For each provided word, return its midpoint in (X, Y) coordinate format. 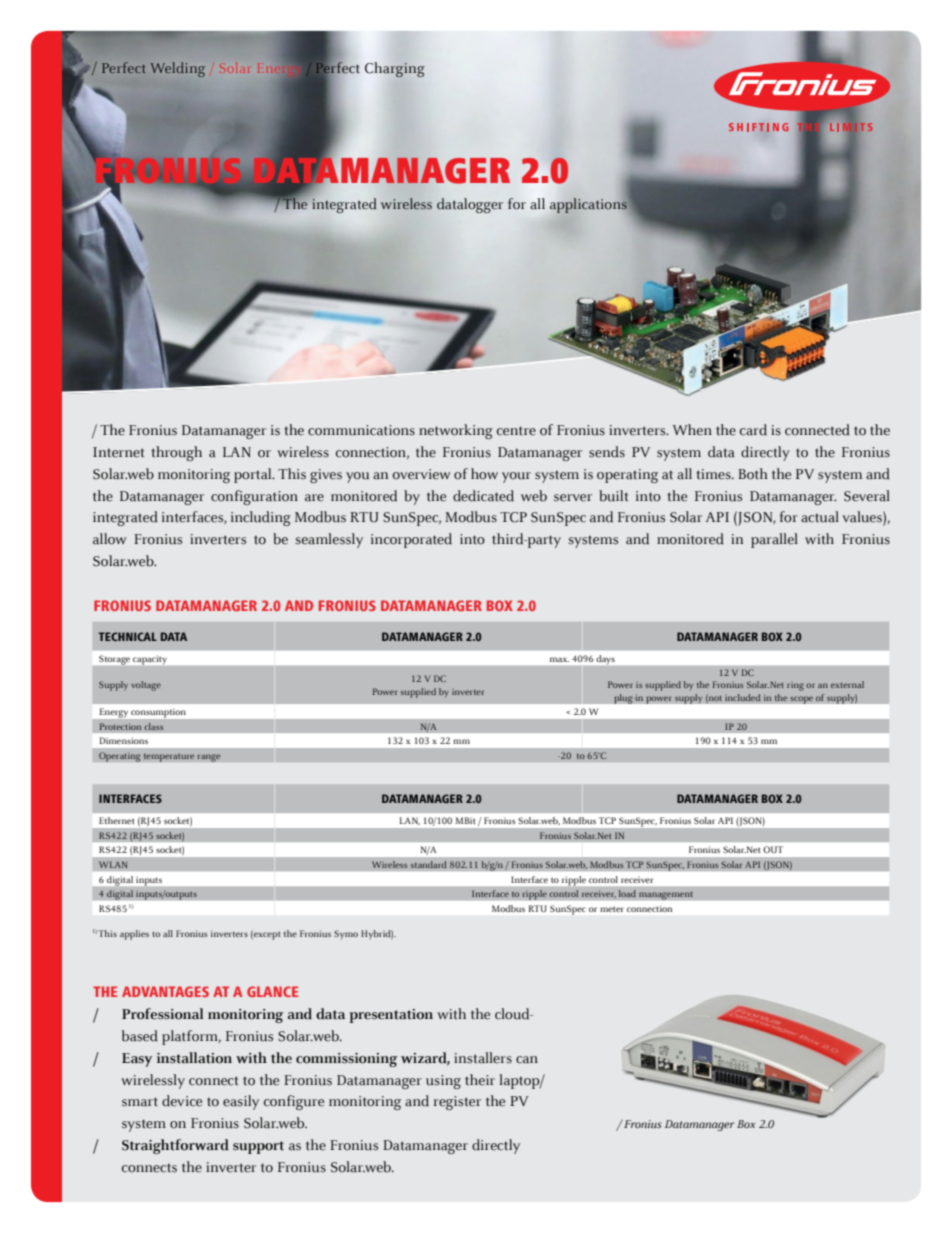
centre (516, 431)
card (753, 430)
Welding (177, 69)
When (692, 430)
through (176, 453)
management (666, 895)
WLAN (113, 864)
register (457, 1103)
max (559, 659)
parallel (774, 540)
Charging (395, 69)
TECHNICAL (127, 636)
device (182, 1101)
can (527, 1060)
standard (428, 864)
